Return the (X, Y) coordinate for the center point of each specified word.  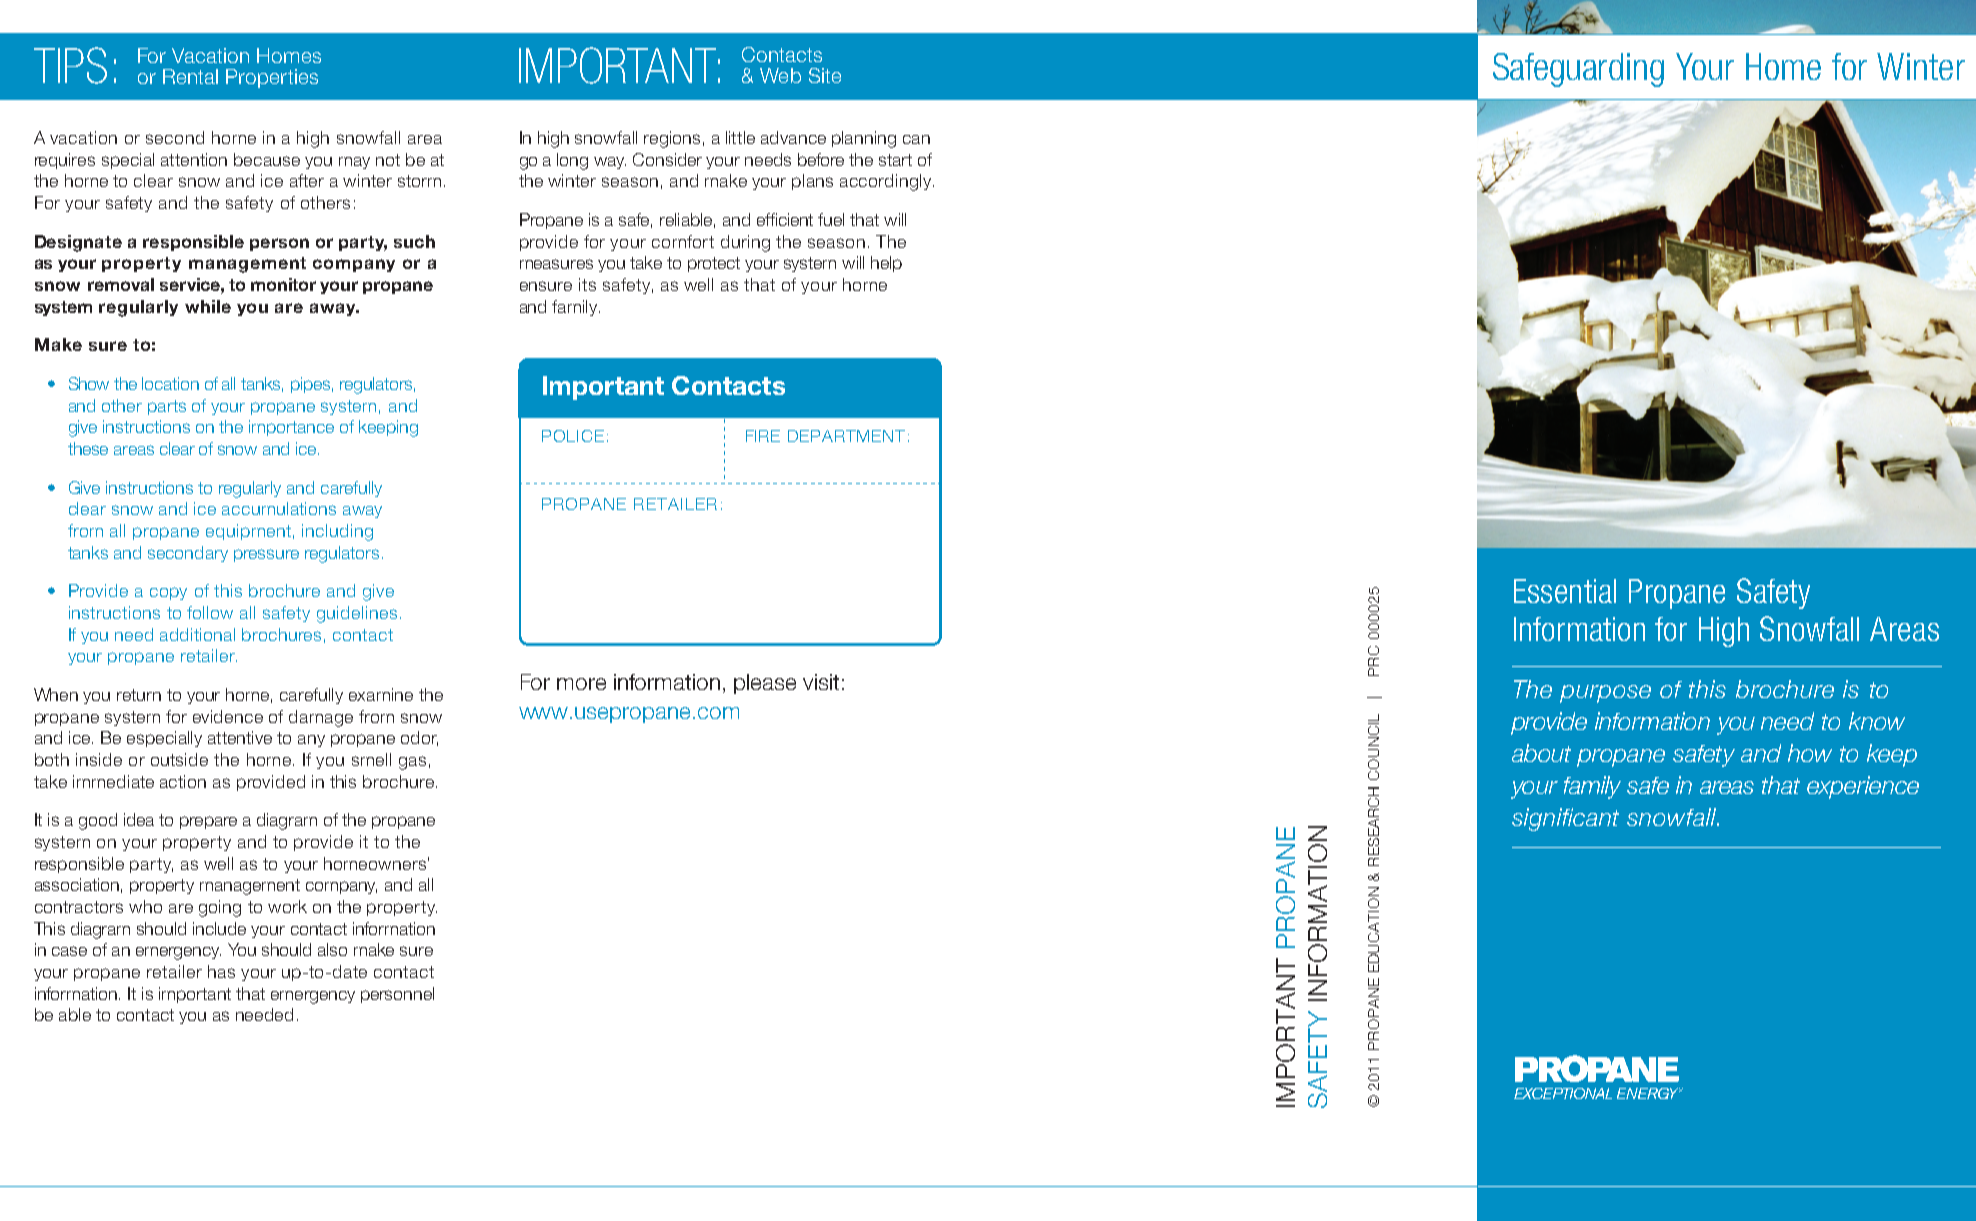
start (895, 160)
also (332, 949)
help (886, 264)
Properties (272, 78)
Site (825, 75)
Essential (1565, 591)
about (1541, 753)
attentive (240, 737)
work (287, 906)
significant (1565, 819)
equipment (248, 532)
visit (821, 682)
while (208, 306)
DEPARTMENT (846, 436)
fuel (831, 219)
